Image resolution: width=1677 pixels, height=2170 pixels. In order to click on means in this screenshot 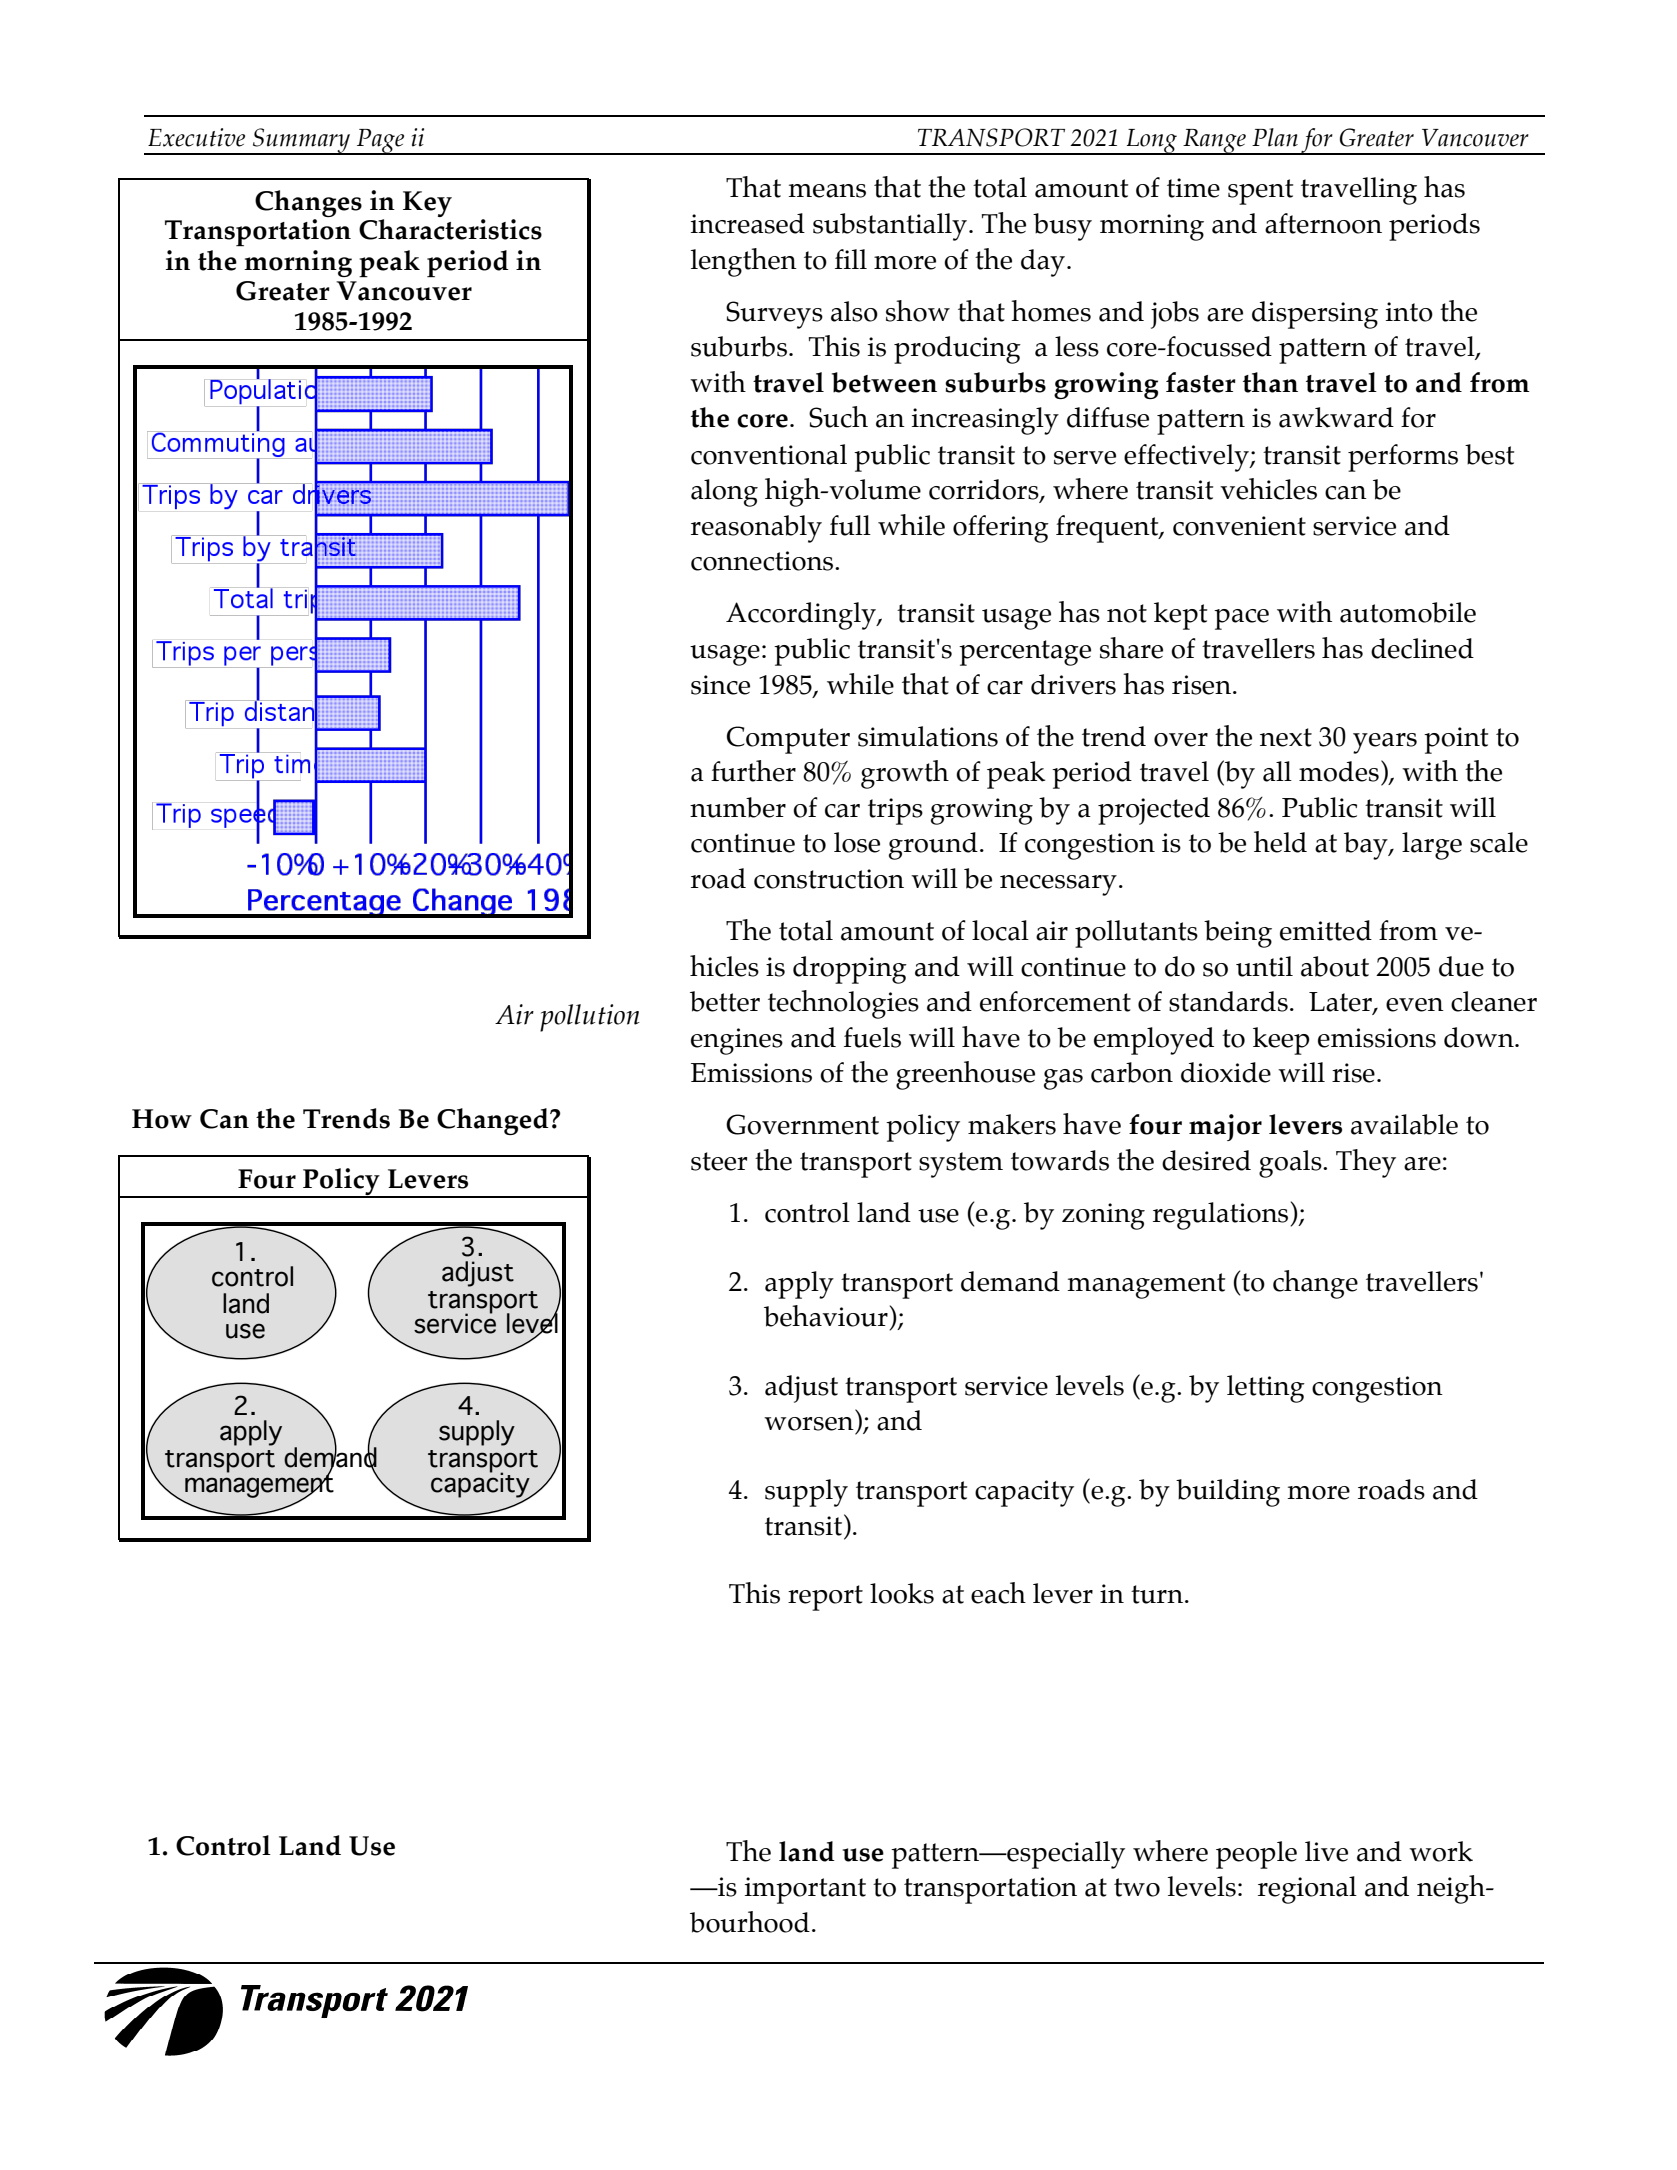, I will do `click(827, 191)`.
